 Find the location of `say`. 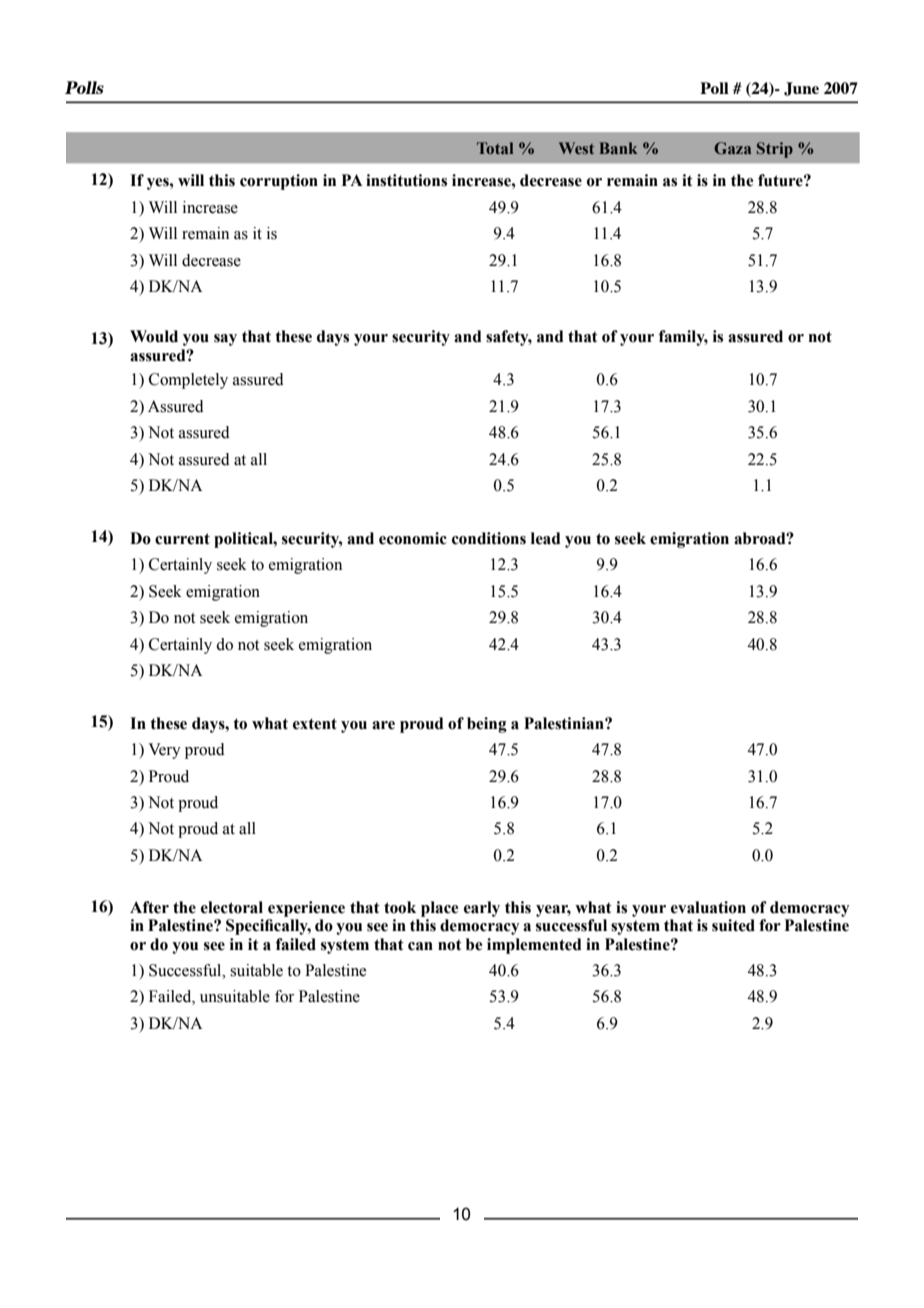

say is located at coordinates (225, 340).
